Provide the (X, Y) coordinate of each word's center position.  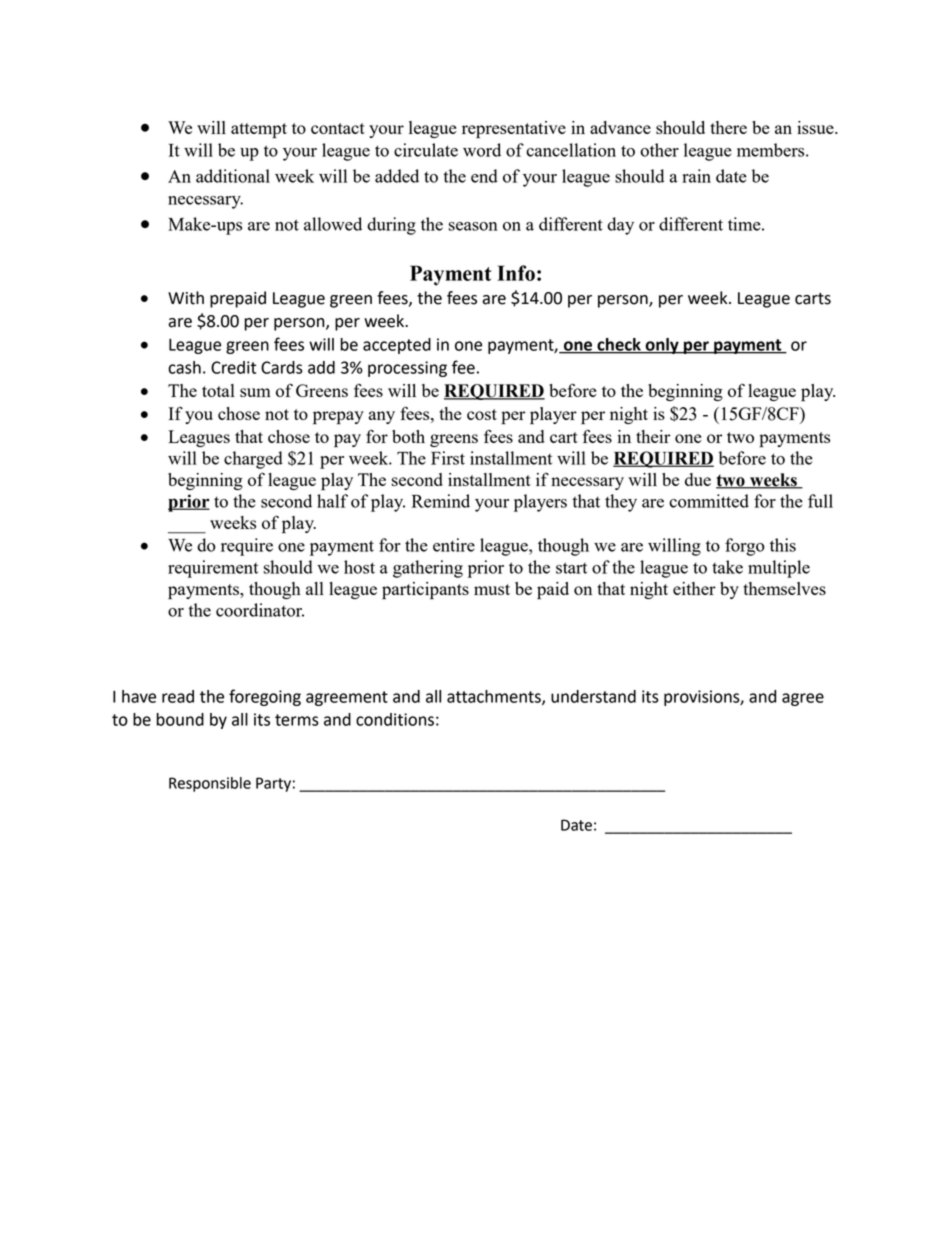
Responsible (210, 784)
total (218, 390)
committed (709, 501)
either (694, 588)
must (492, 589)
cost (482, 414)
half (332, 501)
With (186, 298)
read (178, 696)
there (728, 127)
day (620, 226)
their (653, 436)
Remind (441, 501)
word (482, 150)
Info (516, 273)
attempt (259, 131)
